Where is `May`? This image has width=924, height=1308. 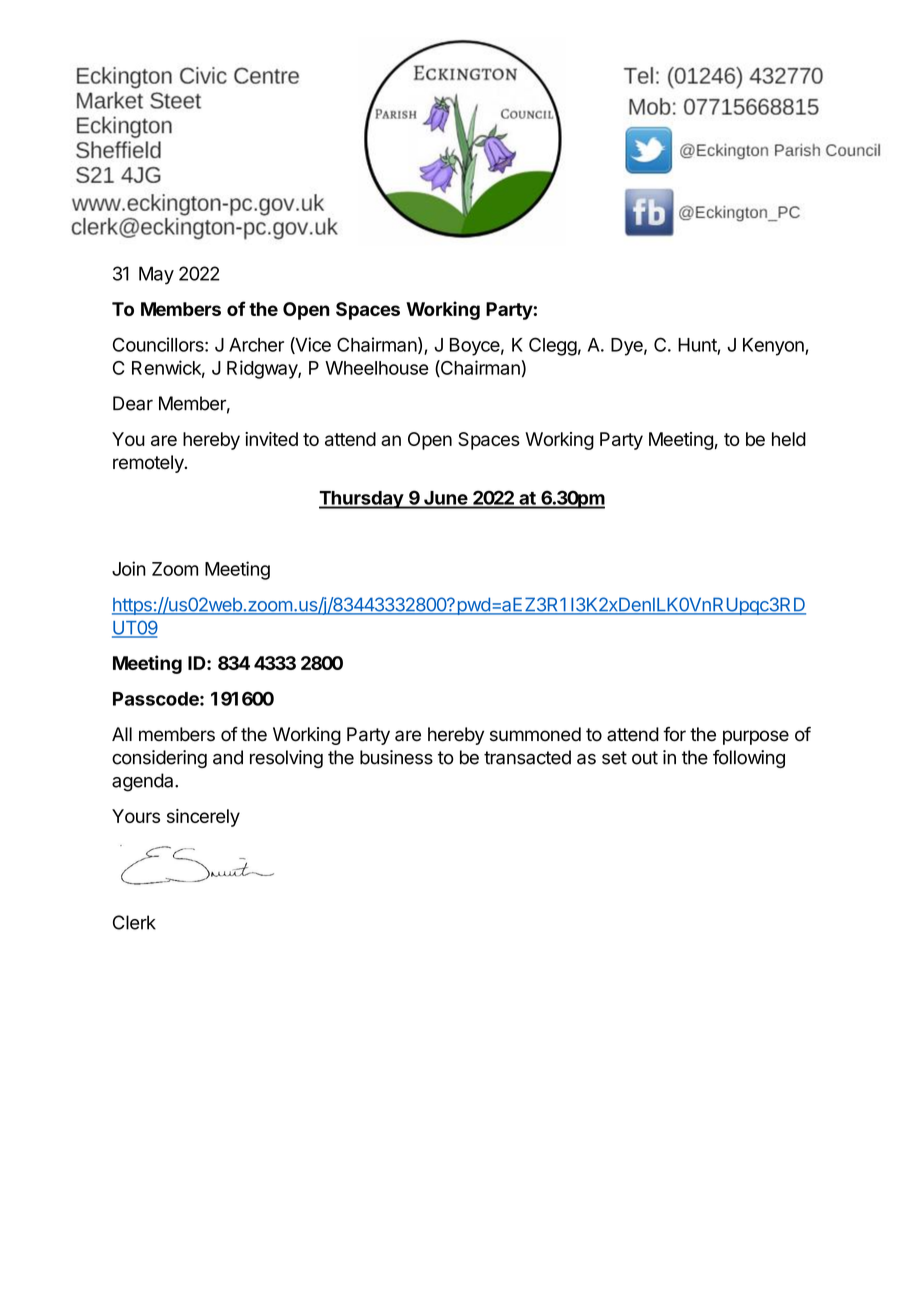
May is located at coordinates (156, 275).
